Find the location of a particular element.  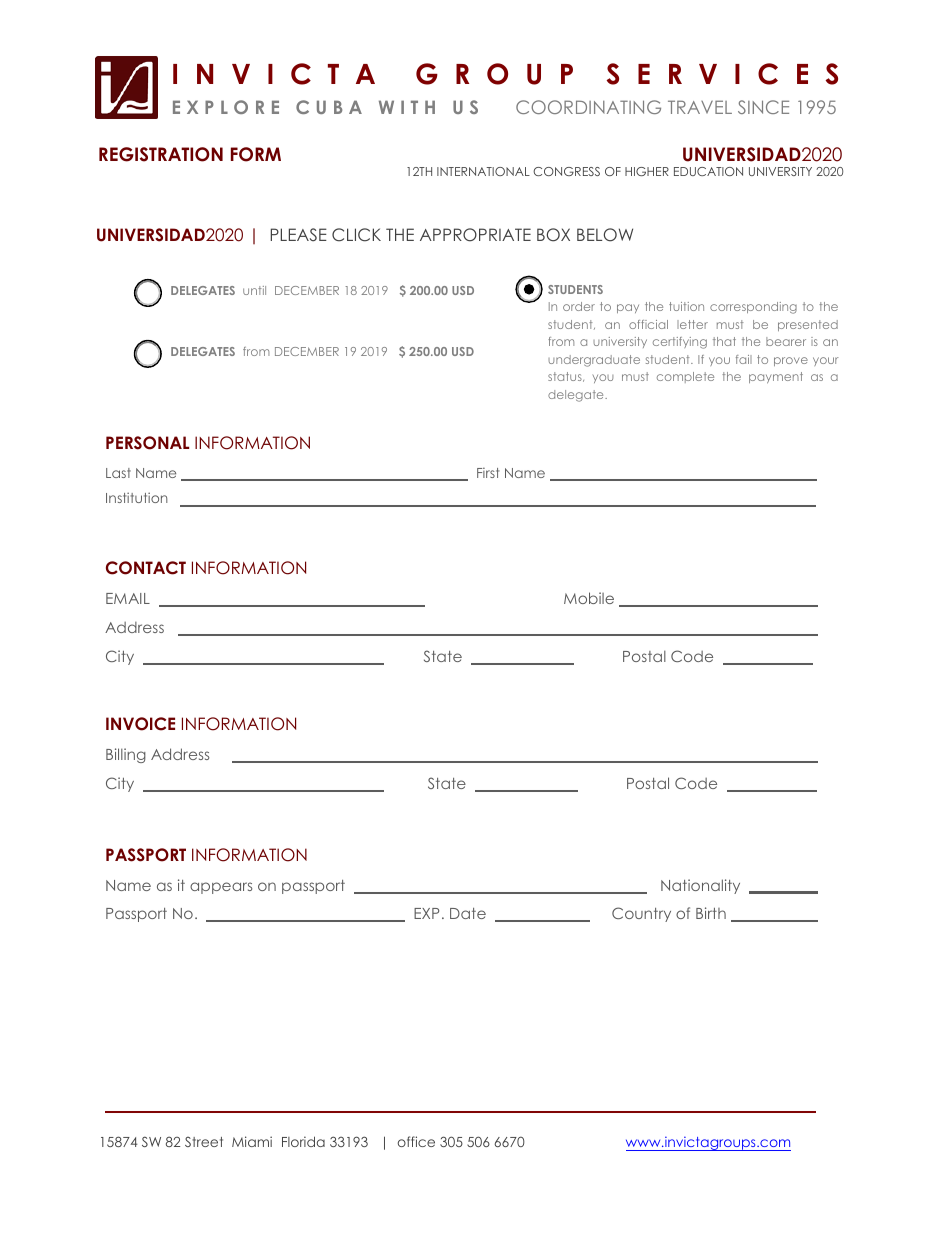

office is located at coordinates (416, 1141).
